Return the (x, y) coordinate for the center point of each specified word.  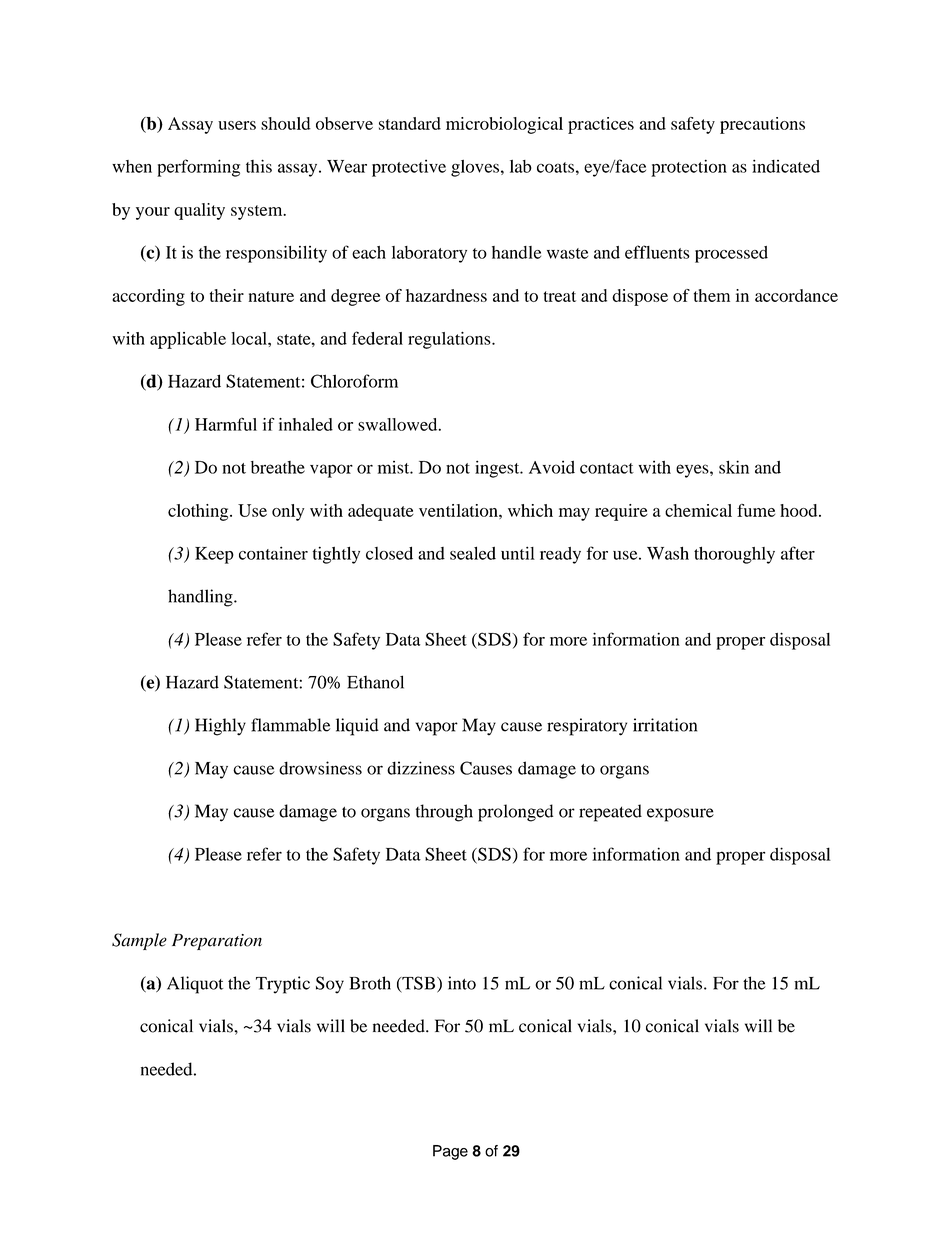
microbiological (504, 125)
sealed (473, 553)
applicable (188, 340)
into (462, 983)
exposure (680, 815)
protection (689, 168)
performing (198, 168)
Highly (220, 727)
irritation (665, 725)
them (712, 295)
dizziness (421, 768)
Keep (214, 555)
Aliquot (195, 985)
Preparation (217, 942)
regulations (450, 340)
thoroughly (734, 555)
